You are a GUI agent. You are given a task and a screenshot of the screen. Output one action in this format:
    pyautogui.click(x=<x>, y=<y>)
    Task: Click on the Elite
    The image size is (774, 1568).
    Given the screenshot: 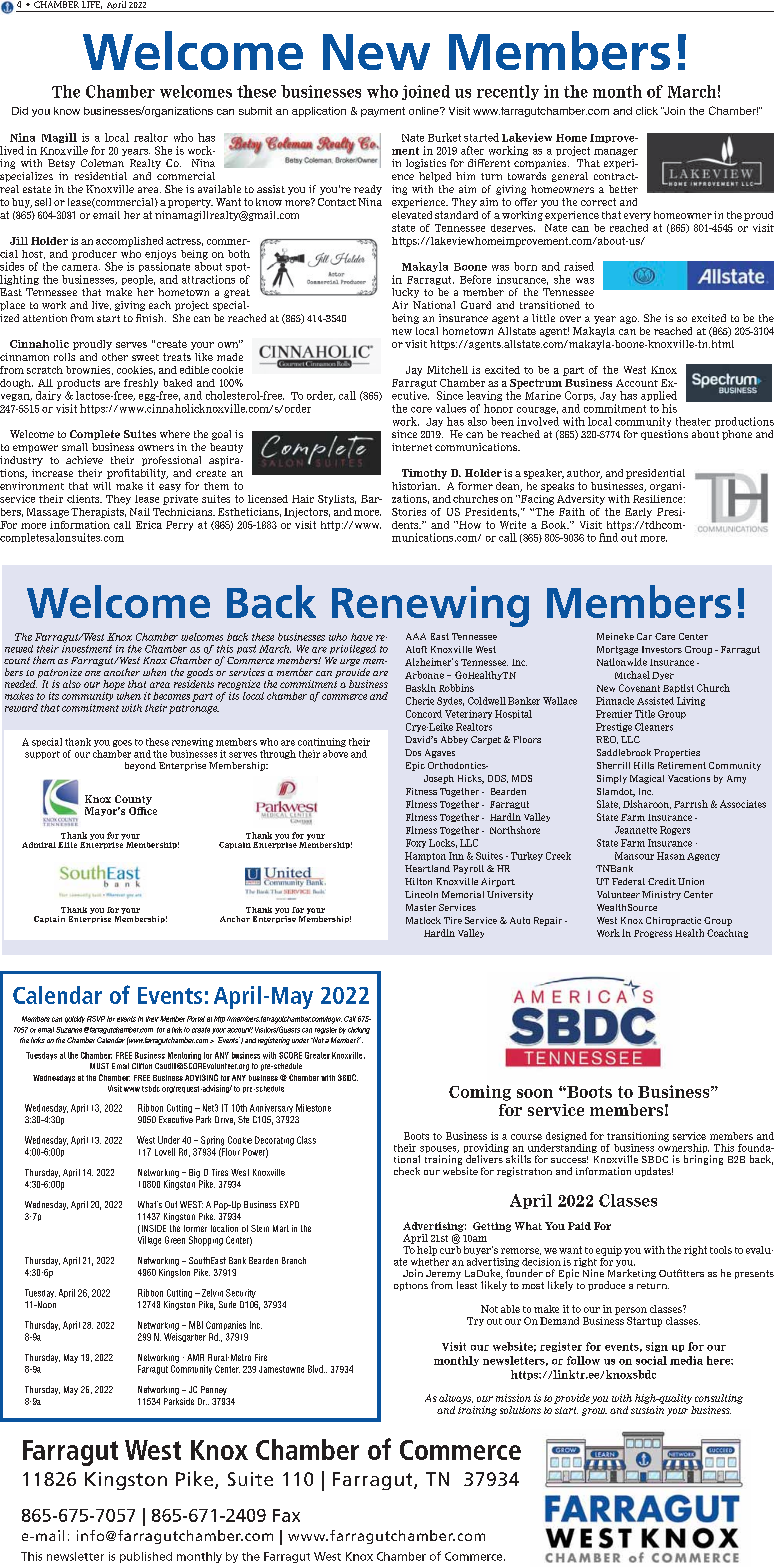 What is the action you would take?
    pyautogui.click(x=67, y=845)
